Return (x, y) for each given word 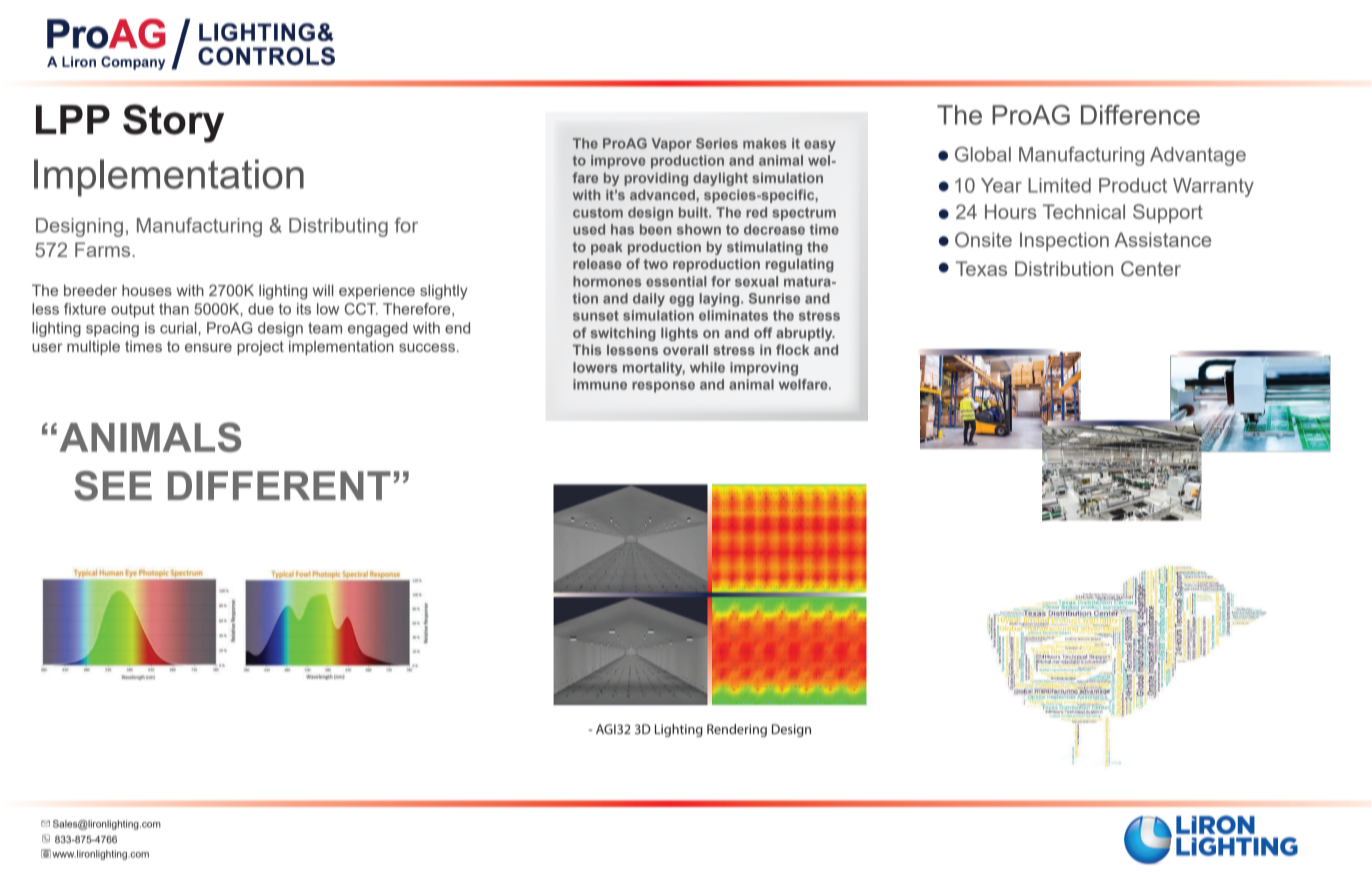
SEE (113, 486)
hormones (607, 281)
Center (1151, 269)
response (663, 387)
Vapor (672, 145)
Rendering (737, 730)
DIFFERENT (279, 485)
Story (173, 123)
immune (600, 384)
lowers (595, 367)
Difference (1140, 115)
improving (764, 369)
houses (147, 290)
